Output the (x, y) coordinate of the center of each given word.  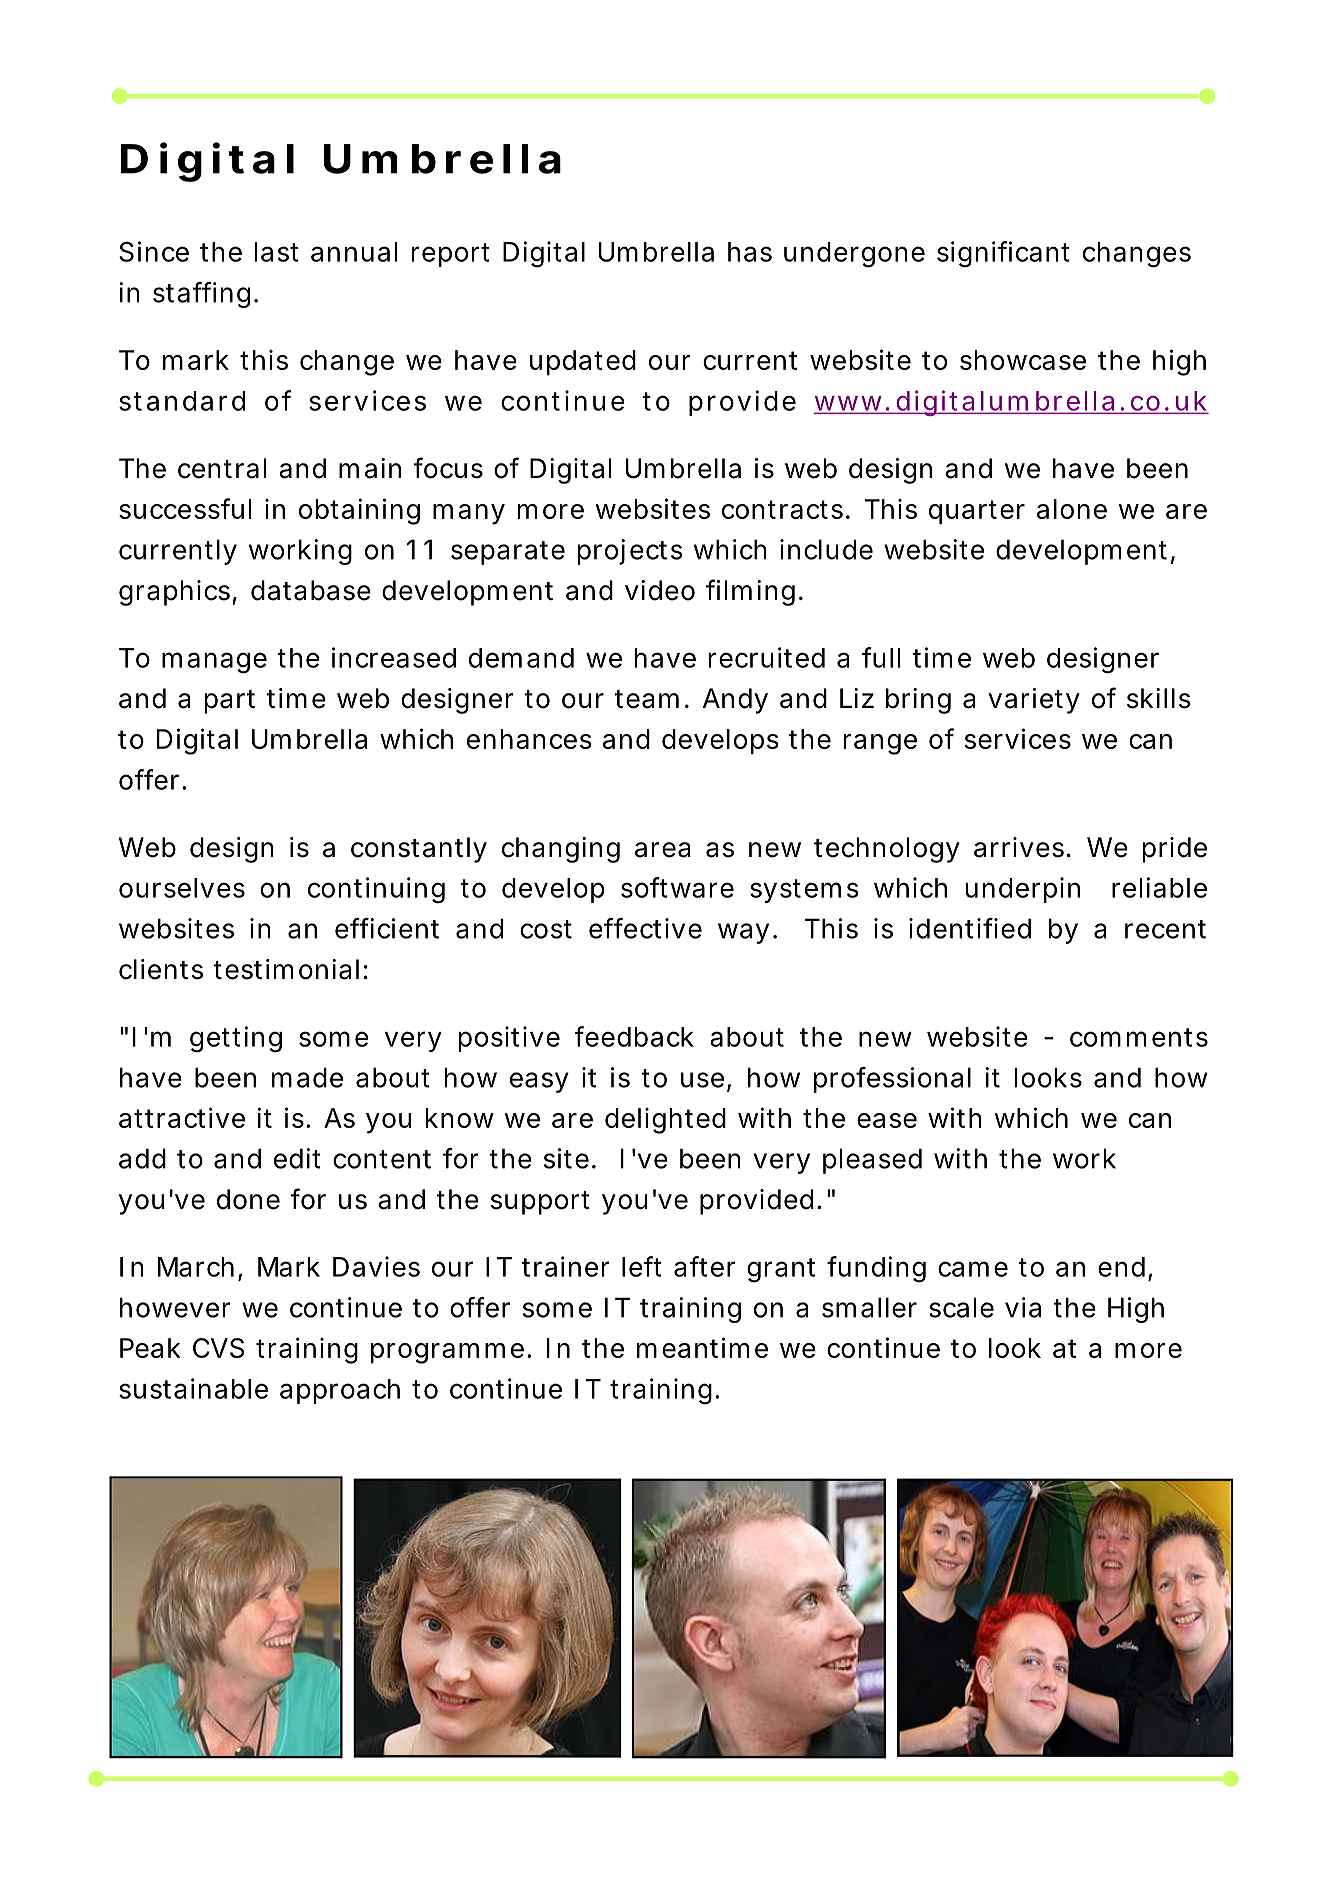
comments (1139, 1037)
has (750, 252)
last (277, 252)
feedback (634, 1036)
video (660, 590)
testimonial (286, 969)
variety (1034, 701)
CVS (218, 1348)
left (642, 1266)
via (1023, 1307)
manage (214, 663)
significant (1003, 254)
